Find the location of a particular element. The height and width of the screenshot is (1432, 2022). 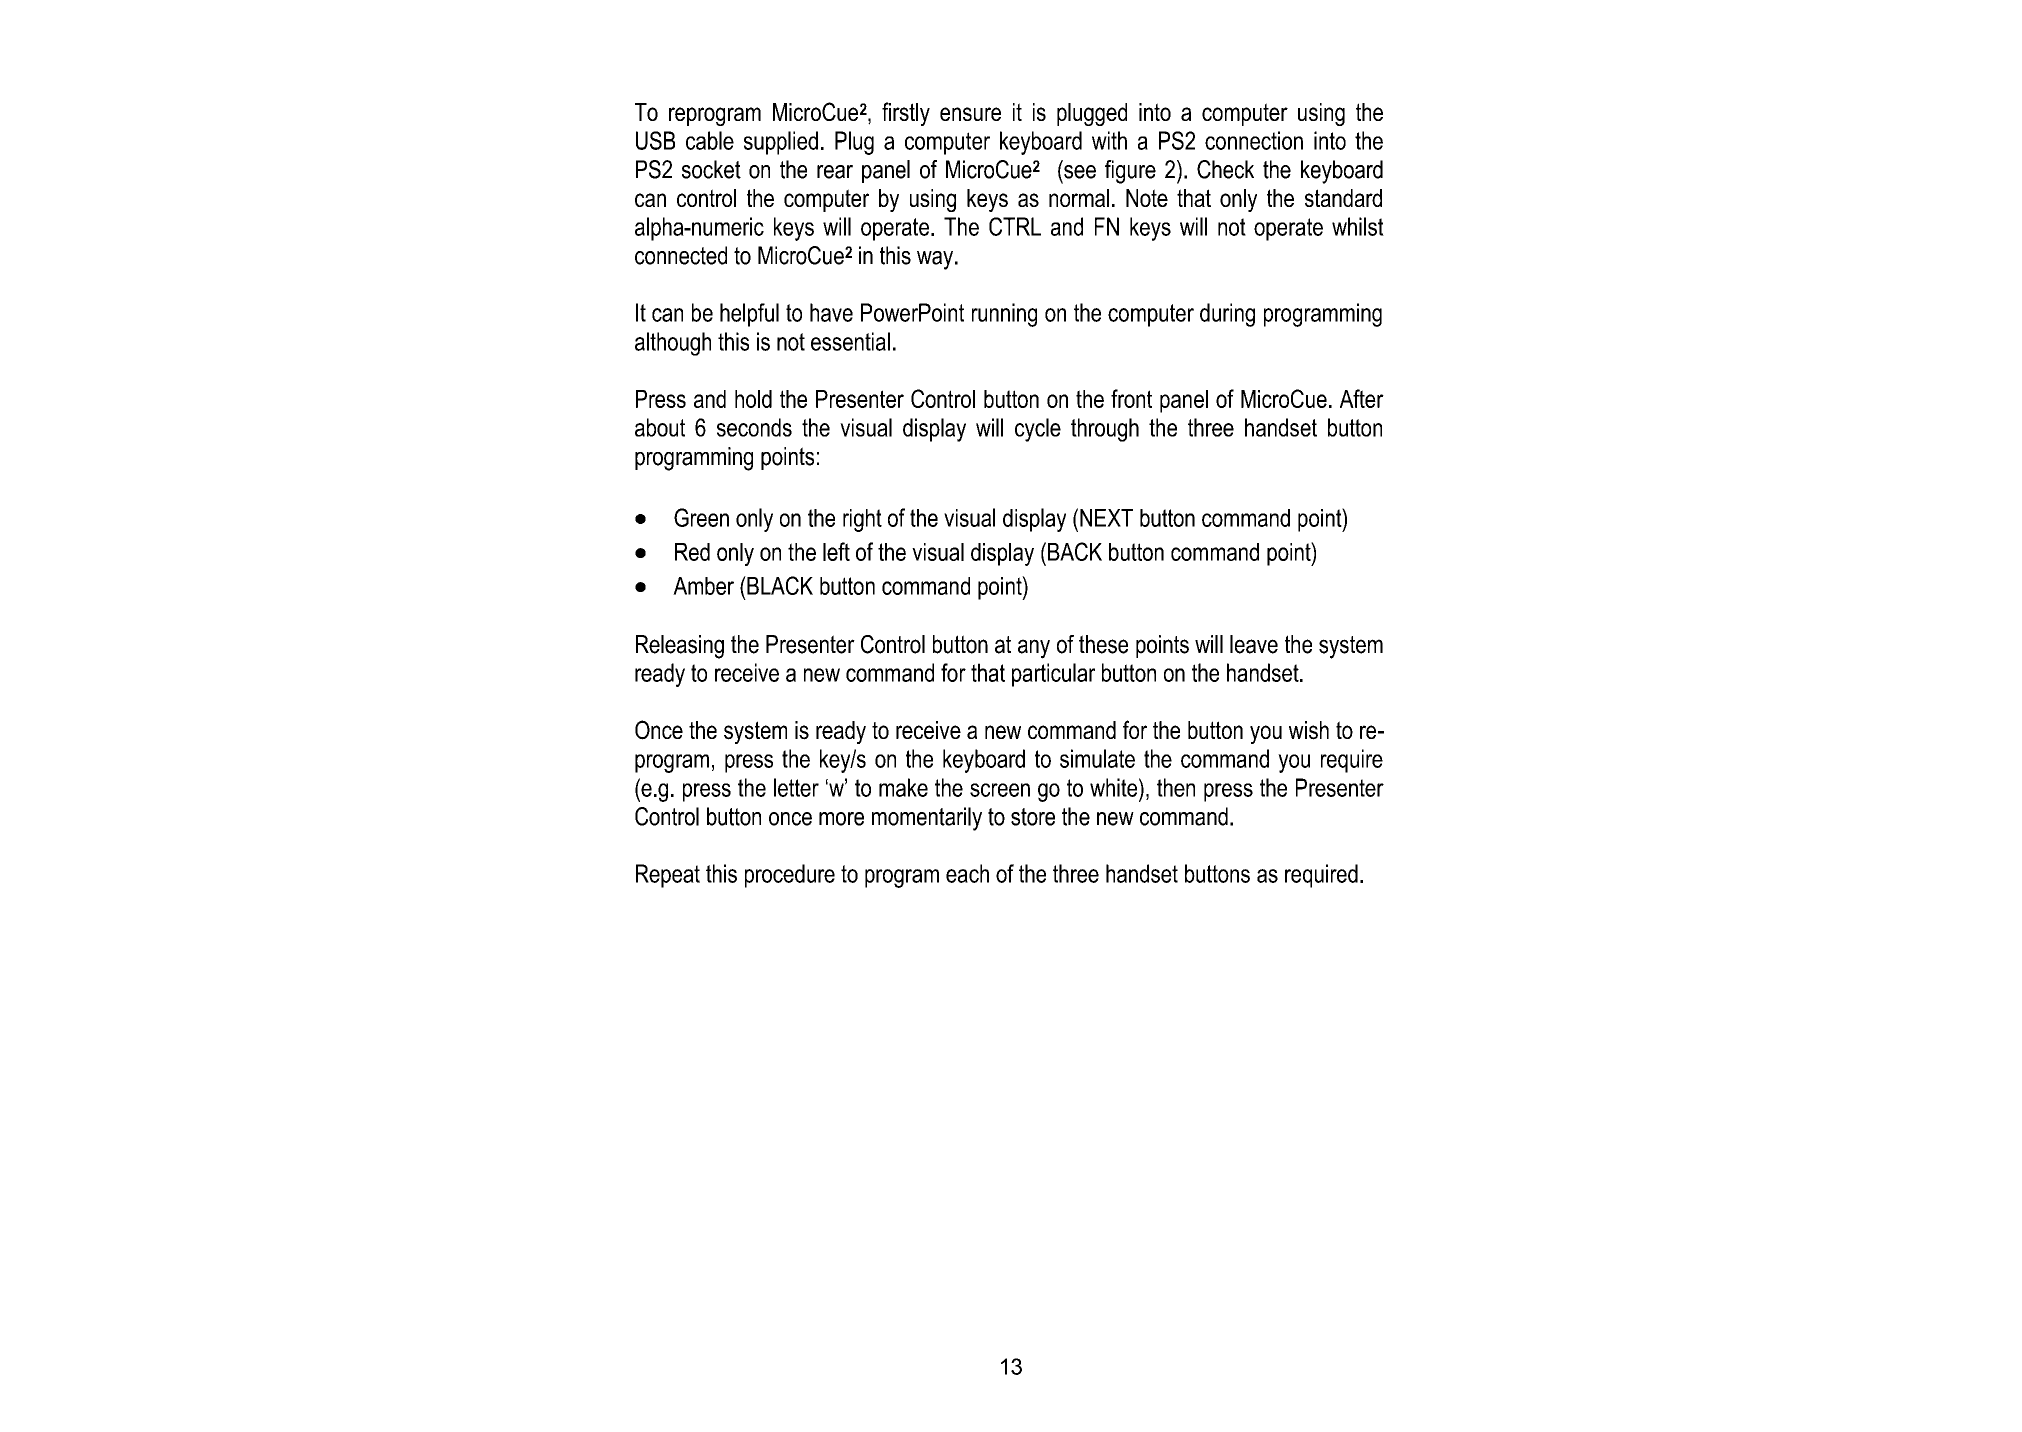

each is located at coordinates (967, 873).
